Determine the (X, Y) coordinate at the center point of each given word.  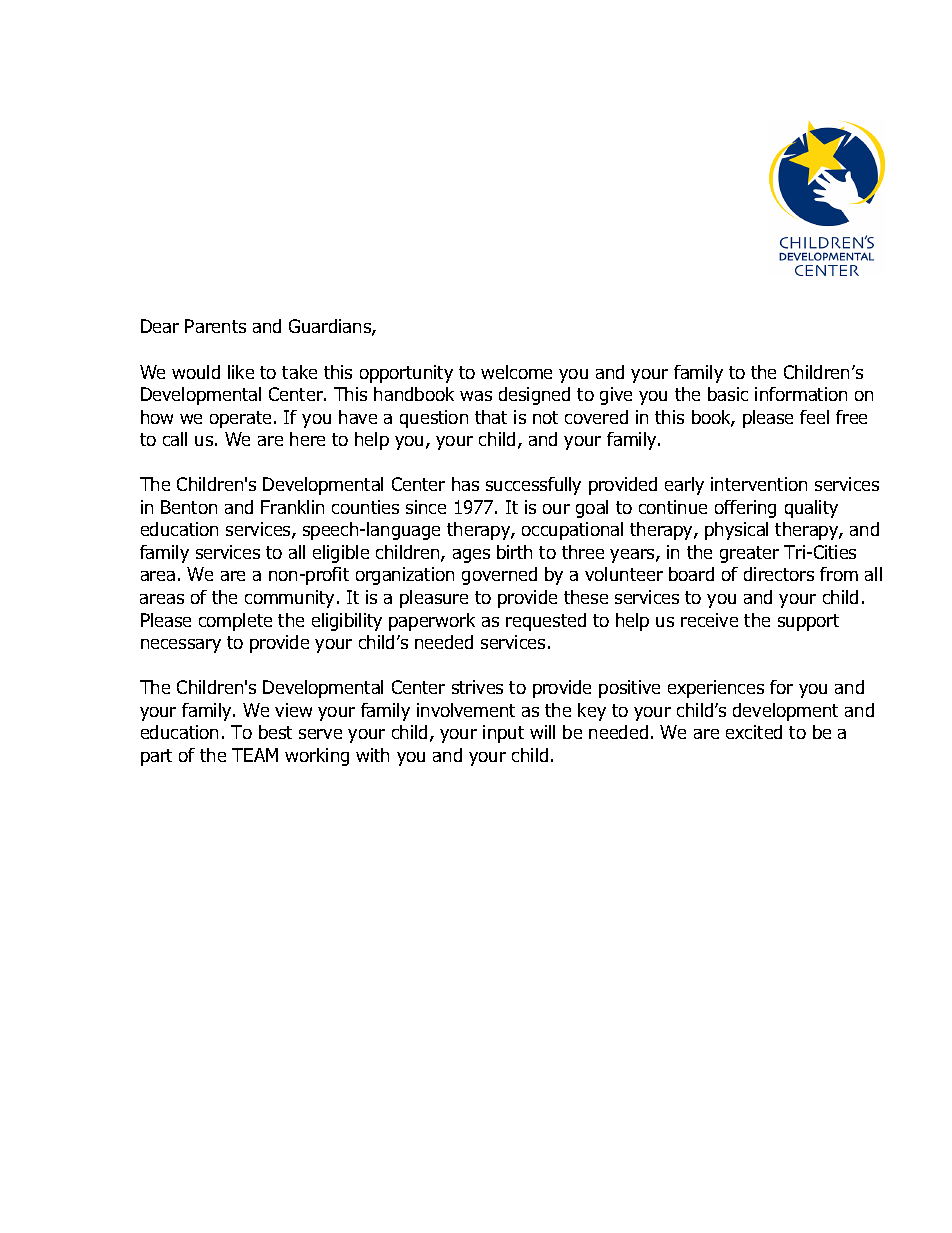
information (801, 394)
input (503, 734)
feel (814, 417)
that (491, 417)
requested (546, 622)
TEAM (255, 755)
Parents (215, 326)
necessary (181, 646)
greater (749, 554)
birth (514, 552)
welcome (516, 372)
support (808, 622)
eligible (341, 554)
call (175, 439)
